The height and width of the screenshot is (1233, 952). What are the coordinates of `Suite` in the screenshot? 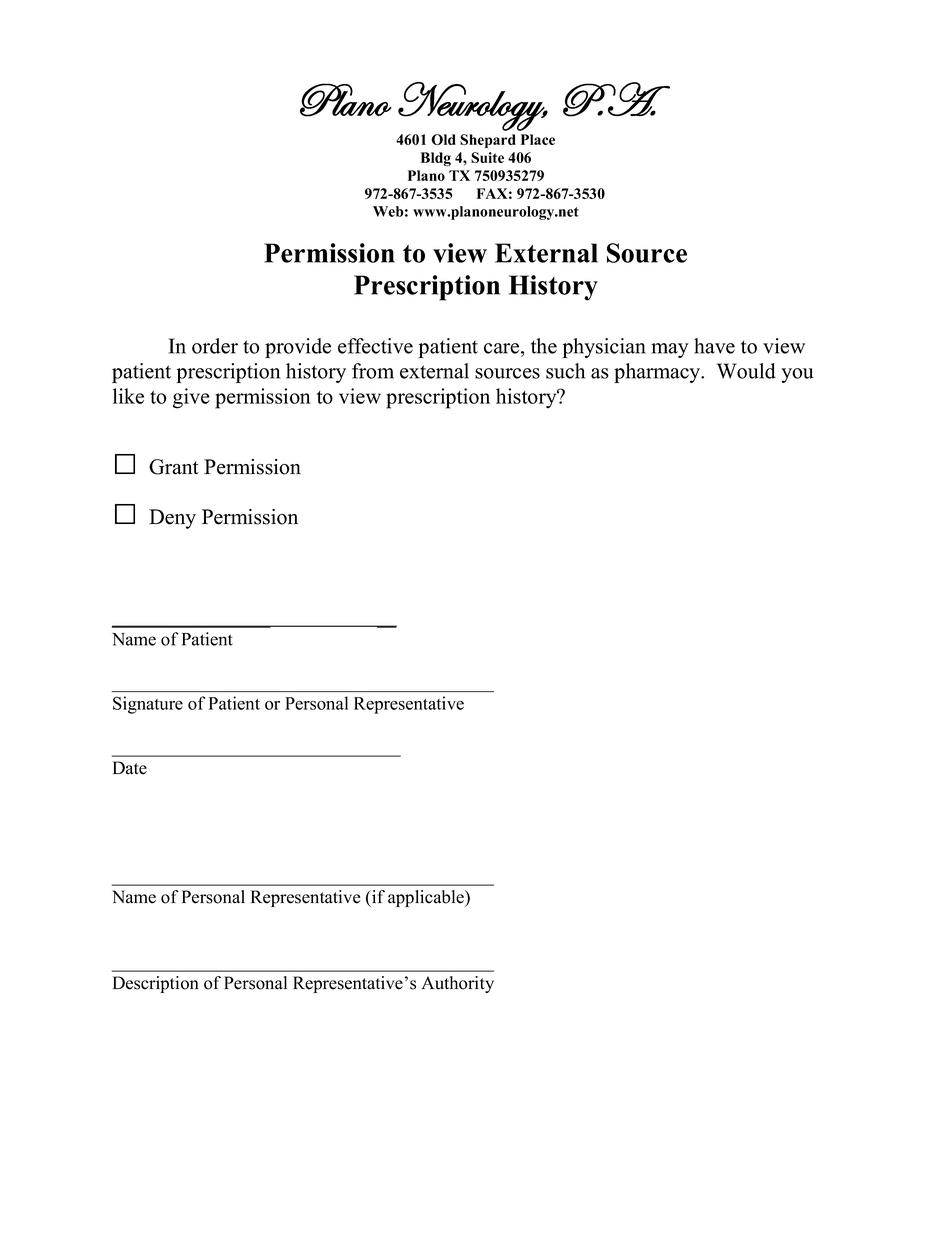 It's located at (487, 157).
